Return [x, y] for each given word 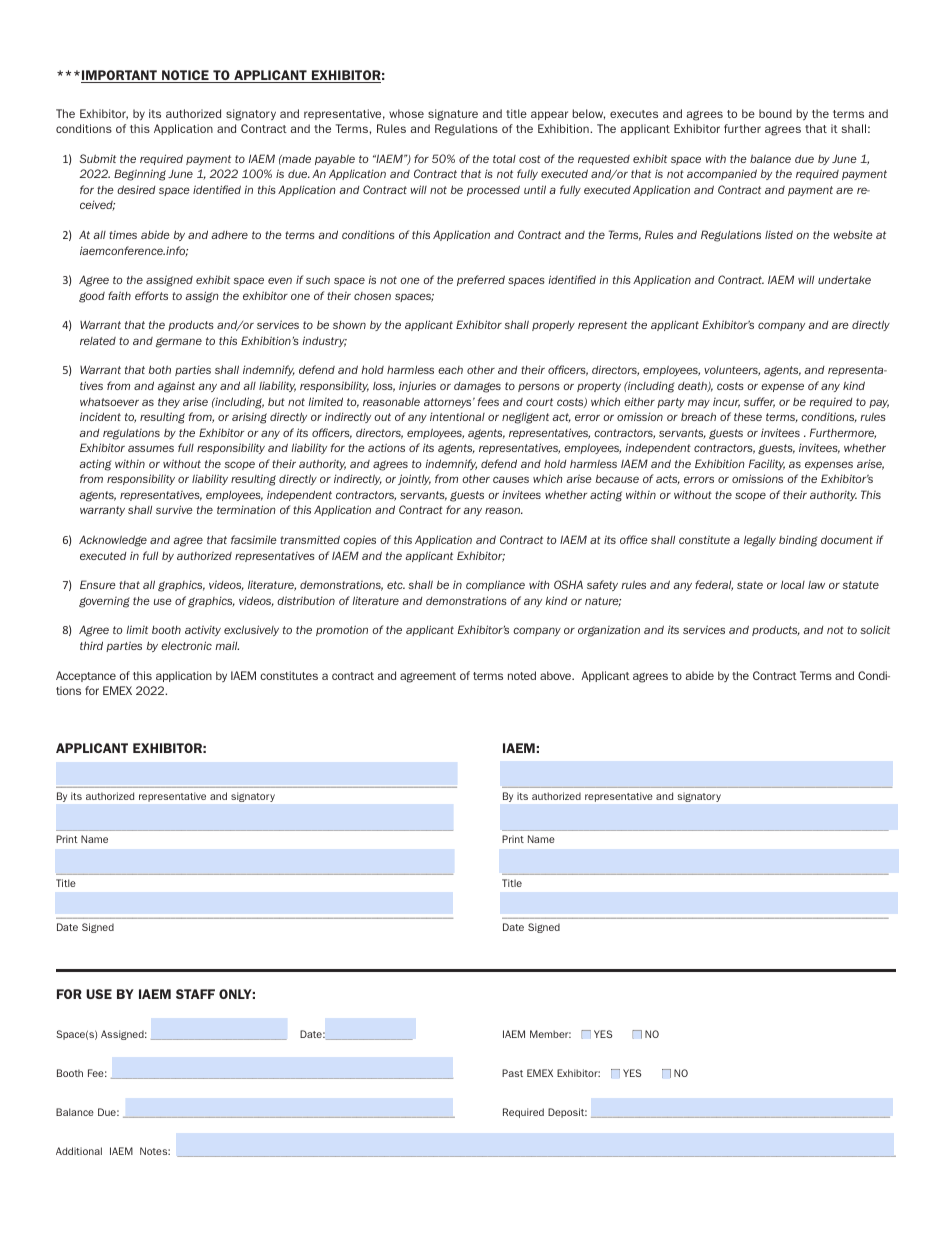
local [793, 585]
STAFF [195, 994]
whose [406, 113]
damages [477, 387]
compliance [495, 585]
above [556, 675]
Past [512, 1073]
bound [775, 113]
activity [203, 631]
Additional [79, 1151]
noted [522, 675]
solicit [875, 629]
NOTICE [185, 76]
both [160, 369]
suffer [759, 402]
